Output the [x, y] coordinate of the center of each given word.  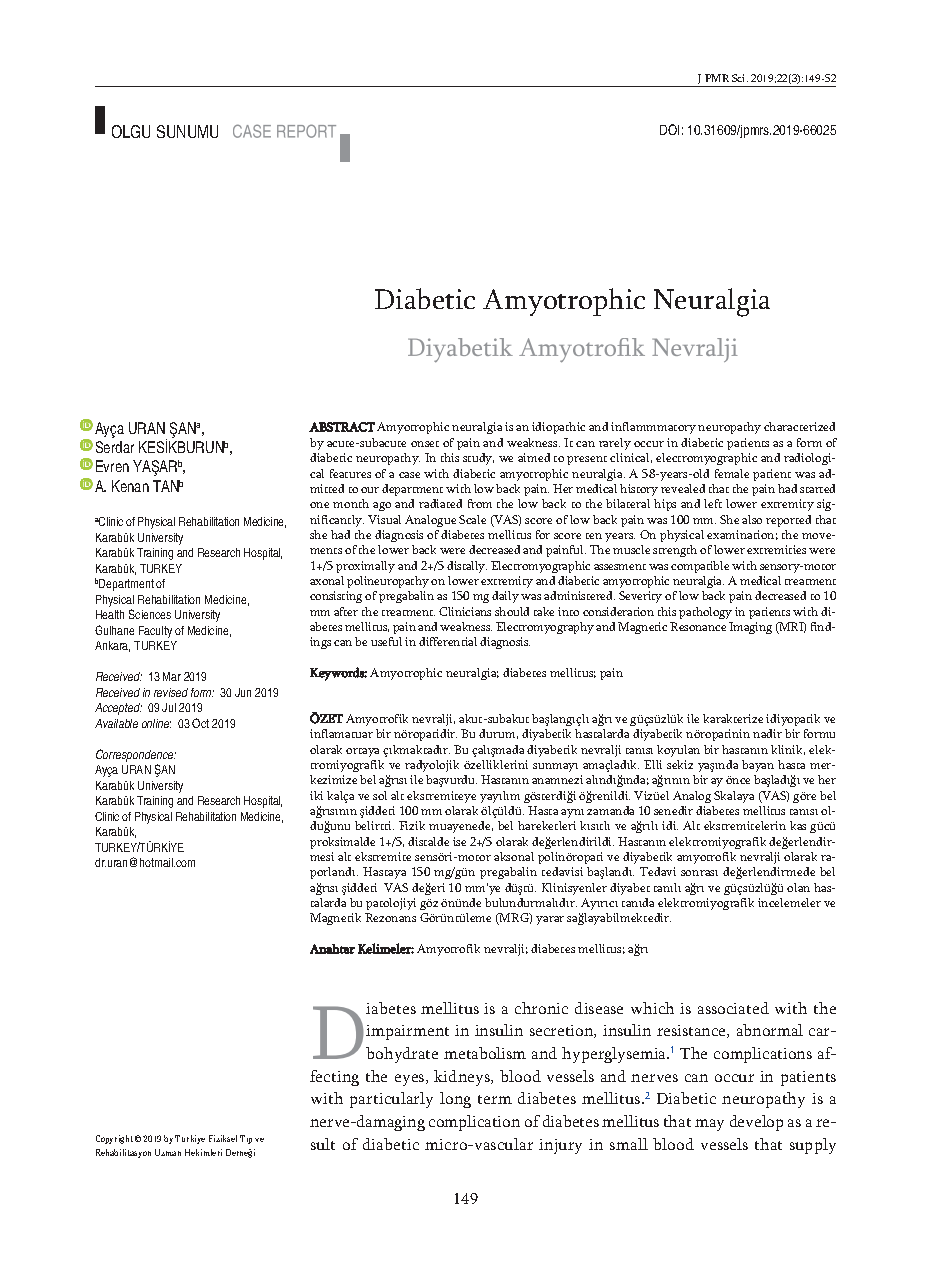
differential [448, 641]
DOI [669, 129]
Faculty [155, 632]
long [455, 1100]
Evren [112, 466]
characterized [799, 426]
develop [756, 1123]
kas [798, 825]
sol [380, 795]
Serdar [115, 447]
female [732, 473]
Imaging [750, 628]
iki [316, 795]
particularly [391, 1100]
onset [425, 444]
